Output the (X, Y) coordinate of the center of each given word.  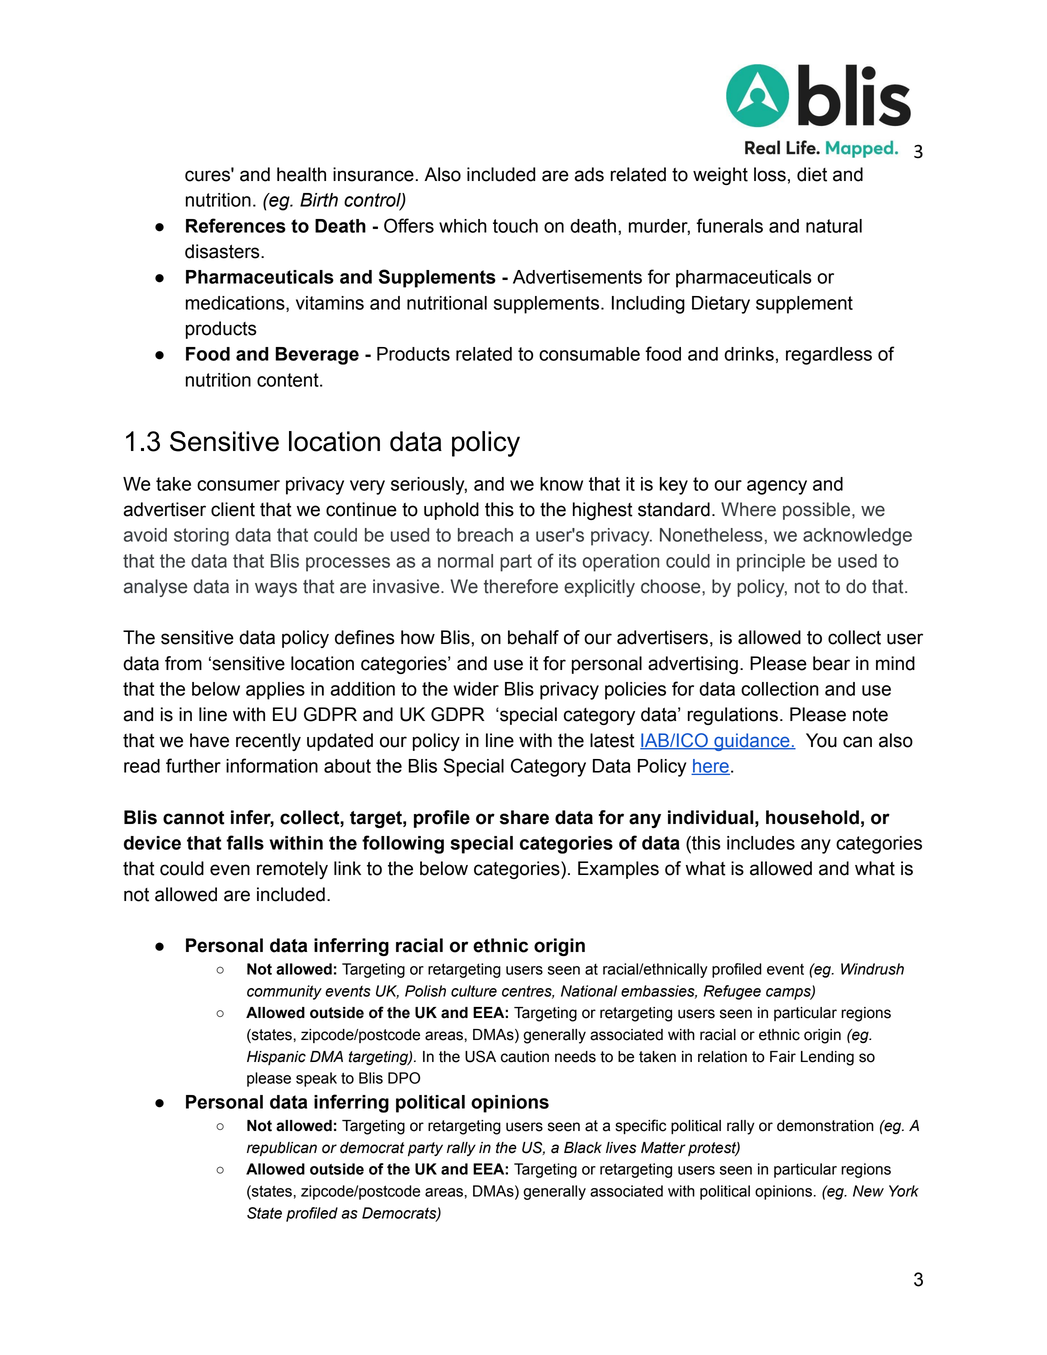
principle (771, 563)
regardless (829, 356)
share (524, 817)
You (821, 740)
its (567, 561)
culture (474, 991)
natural (834, 226)
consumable (589, 354)
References (236, 225)
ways (276, 589)
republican (282, 1149)
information (272, 765)
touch (515, 226)
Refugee (732, 992)
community (284, 992)
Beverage (317, 356)
